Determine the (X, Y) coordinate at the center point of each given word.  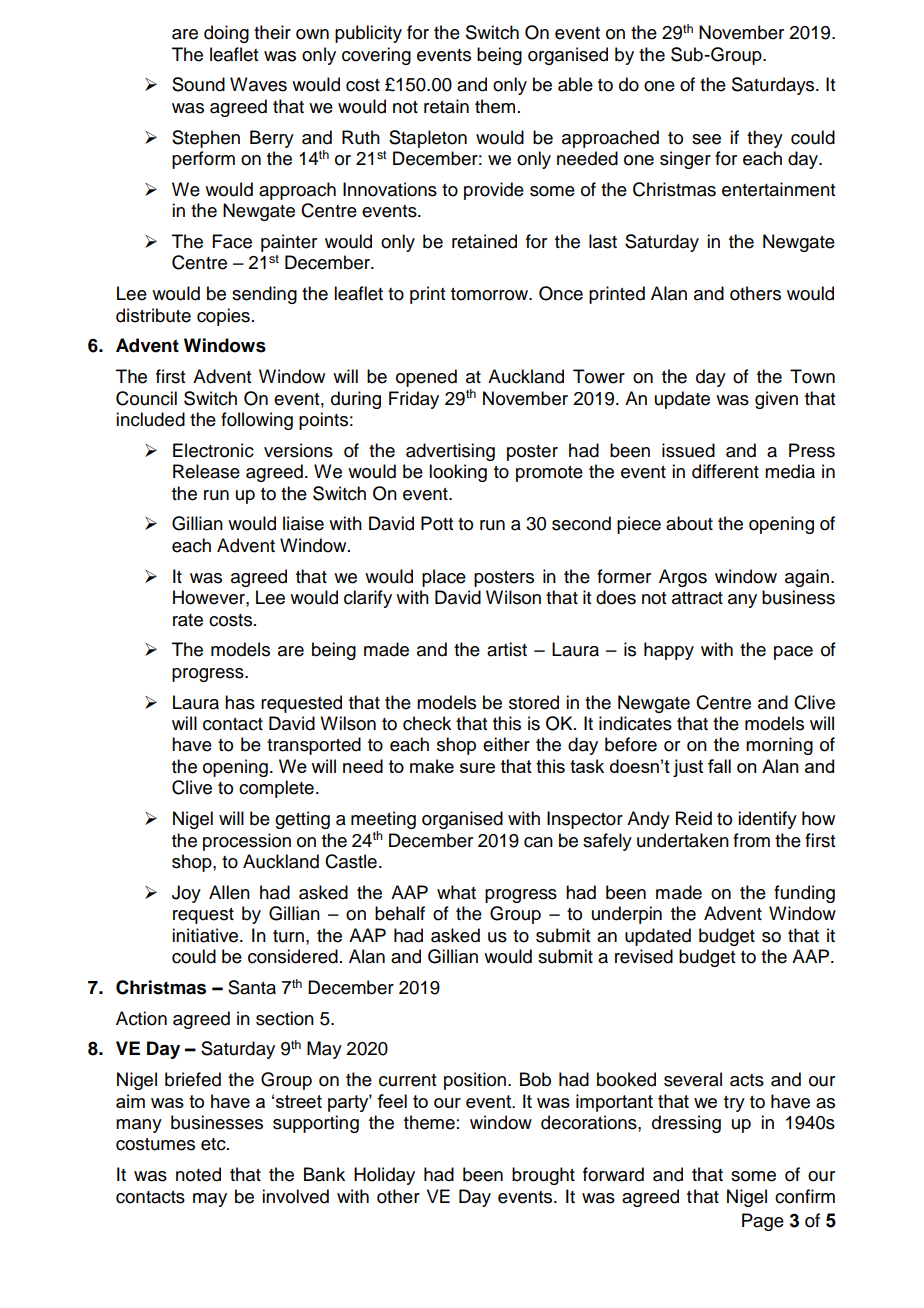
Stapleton (428, 139)
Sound (198, 84)
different (725, 471)
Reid (694, 818)
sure (477, 768)
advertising (450, 452)
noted (198, 1174)
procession (247, 842)
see (706, 139)
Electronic (213, 450)
